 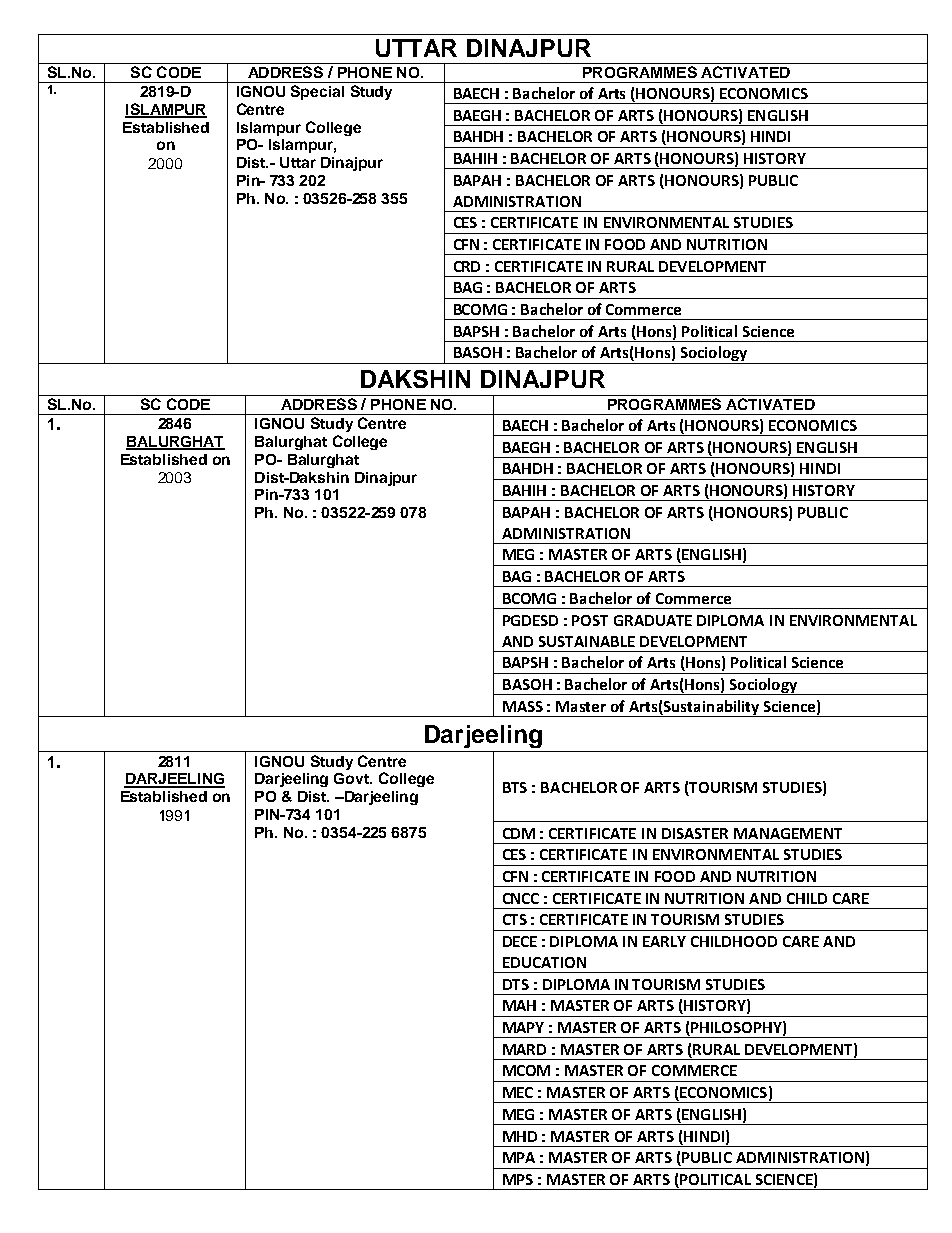 What do you see at coordinates (519, 833) in the image?
I see `CDM` at bounding box center [519, 833].
